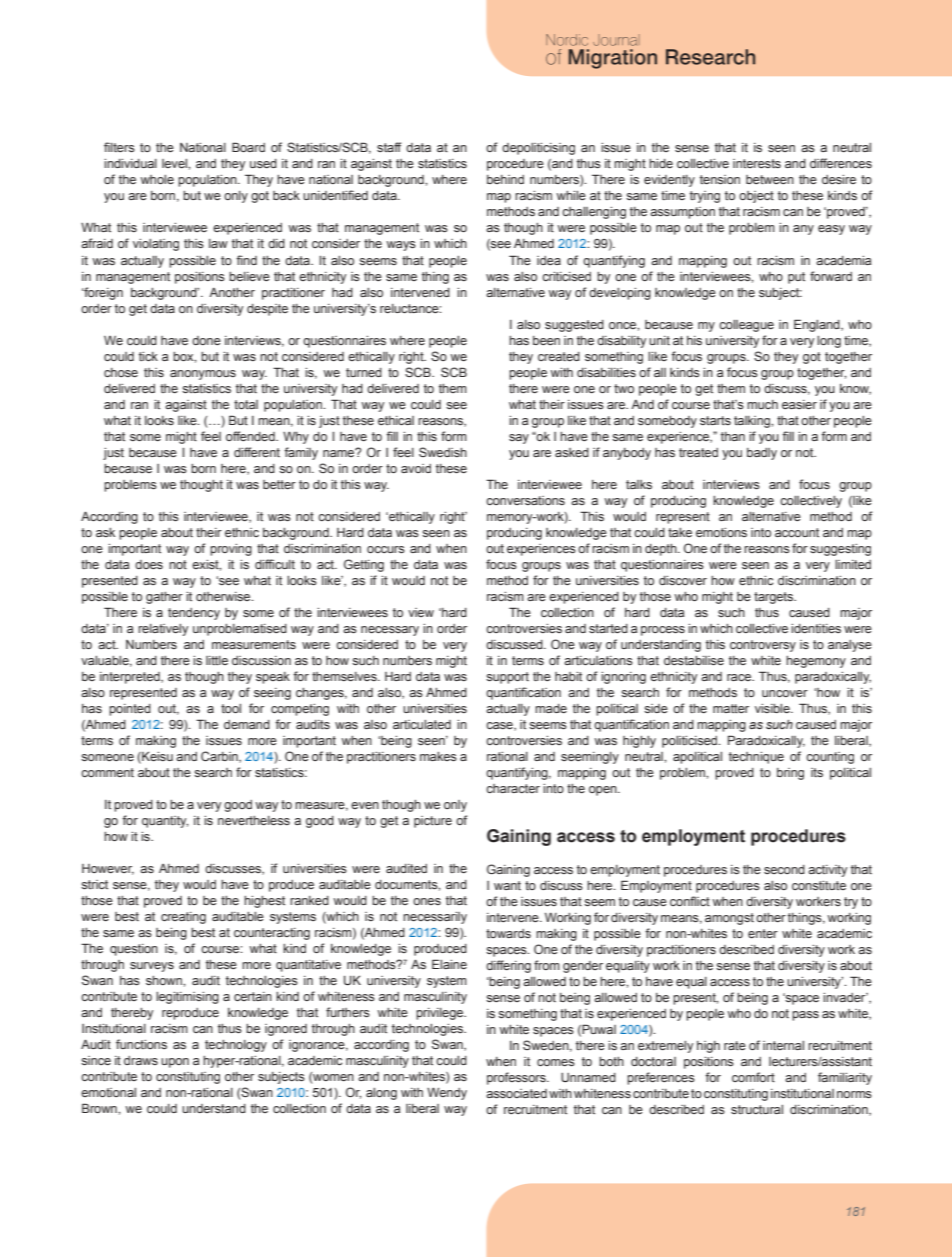 The image size is (952, 1257). Describe the element at coordinates (390, 631) in the page. I see `necessary` at that location.
